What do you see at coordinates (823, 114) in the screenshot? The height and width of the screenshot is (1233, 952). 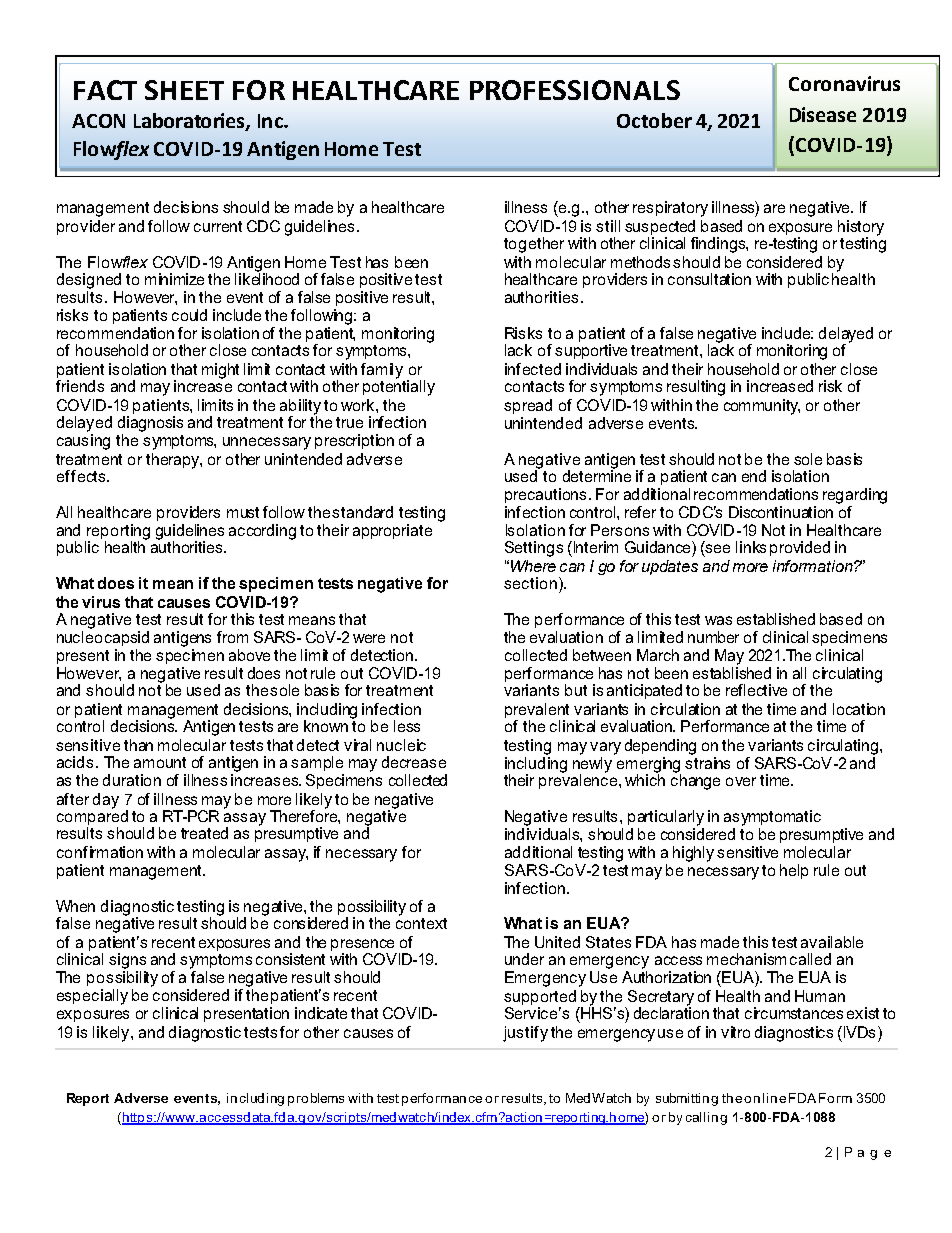 I see `Disease` at bounding box center [823, 114].
